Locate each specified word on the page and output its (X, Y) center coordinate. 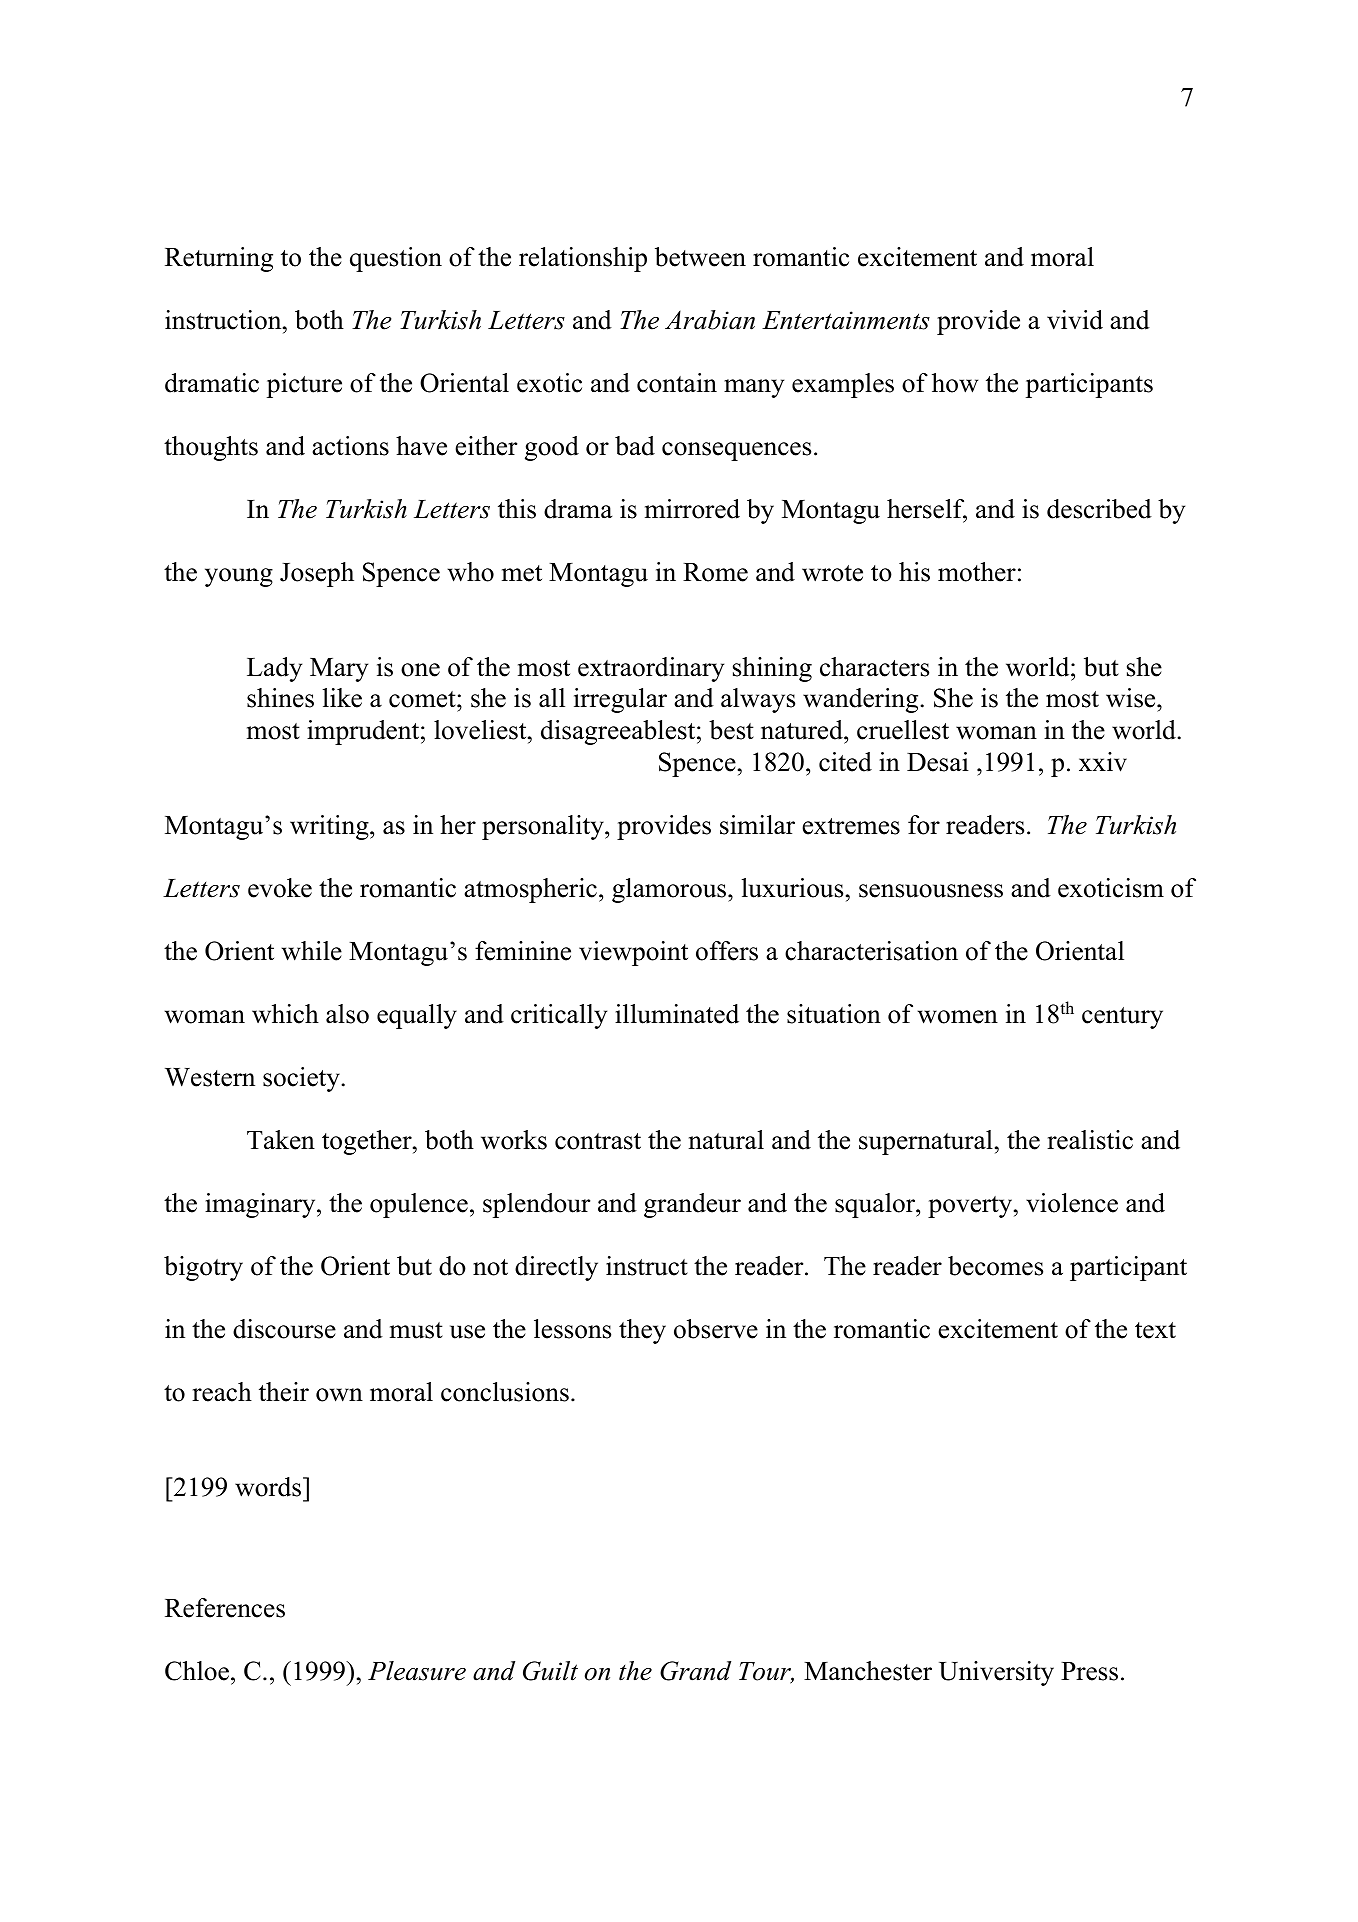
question (396, 259)
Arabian (710, 320)
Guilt (550, 1671)
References (225, 1608)
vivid (1075, 320)
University (996, 1673)
